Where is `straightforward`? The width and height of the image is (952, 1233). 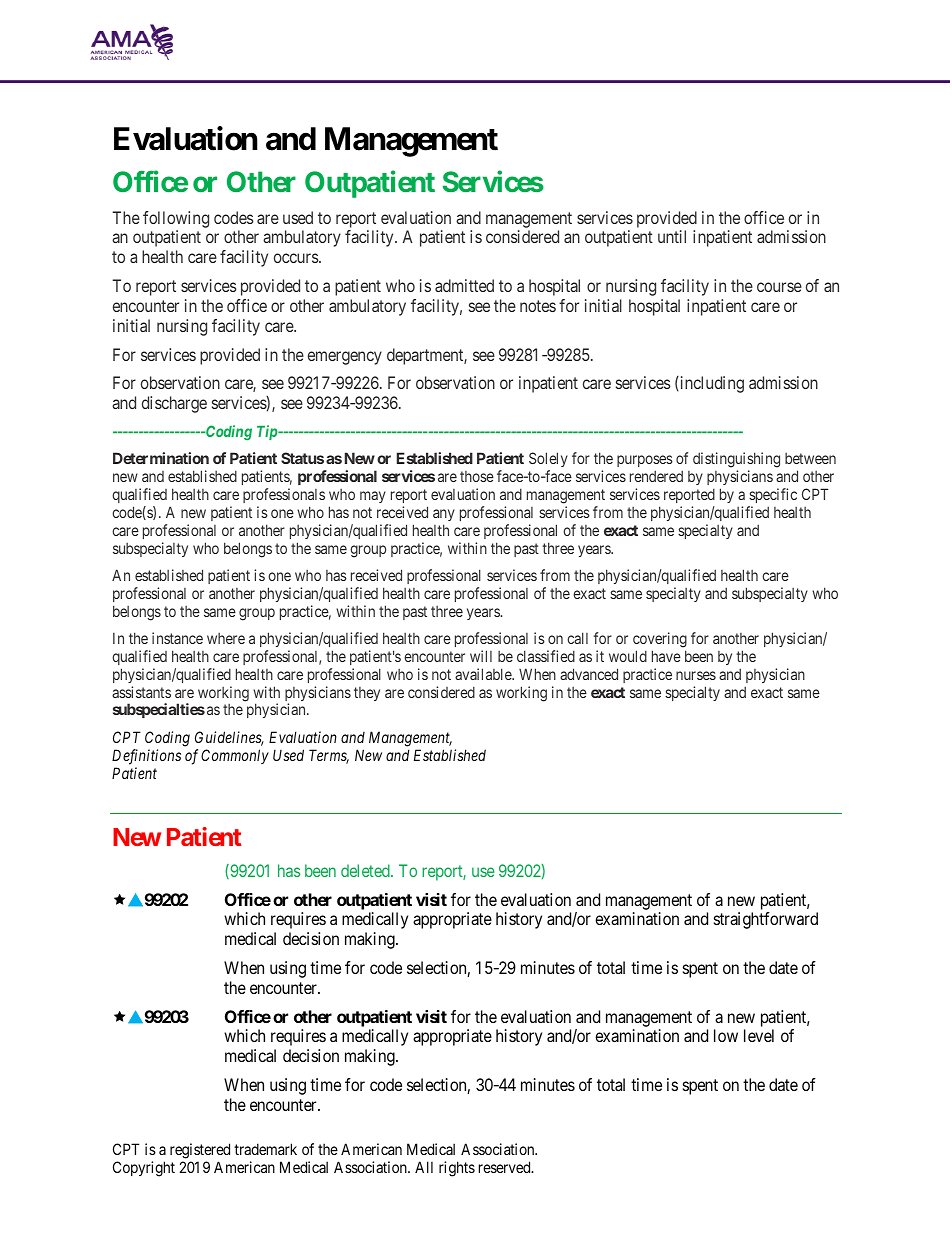
straightforward is located at coordinates (766, 920).
